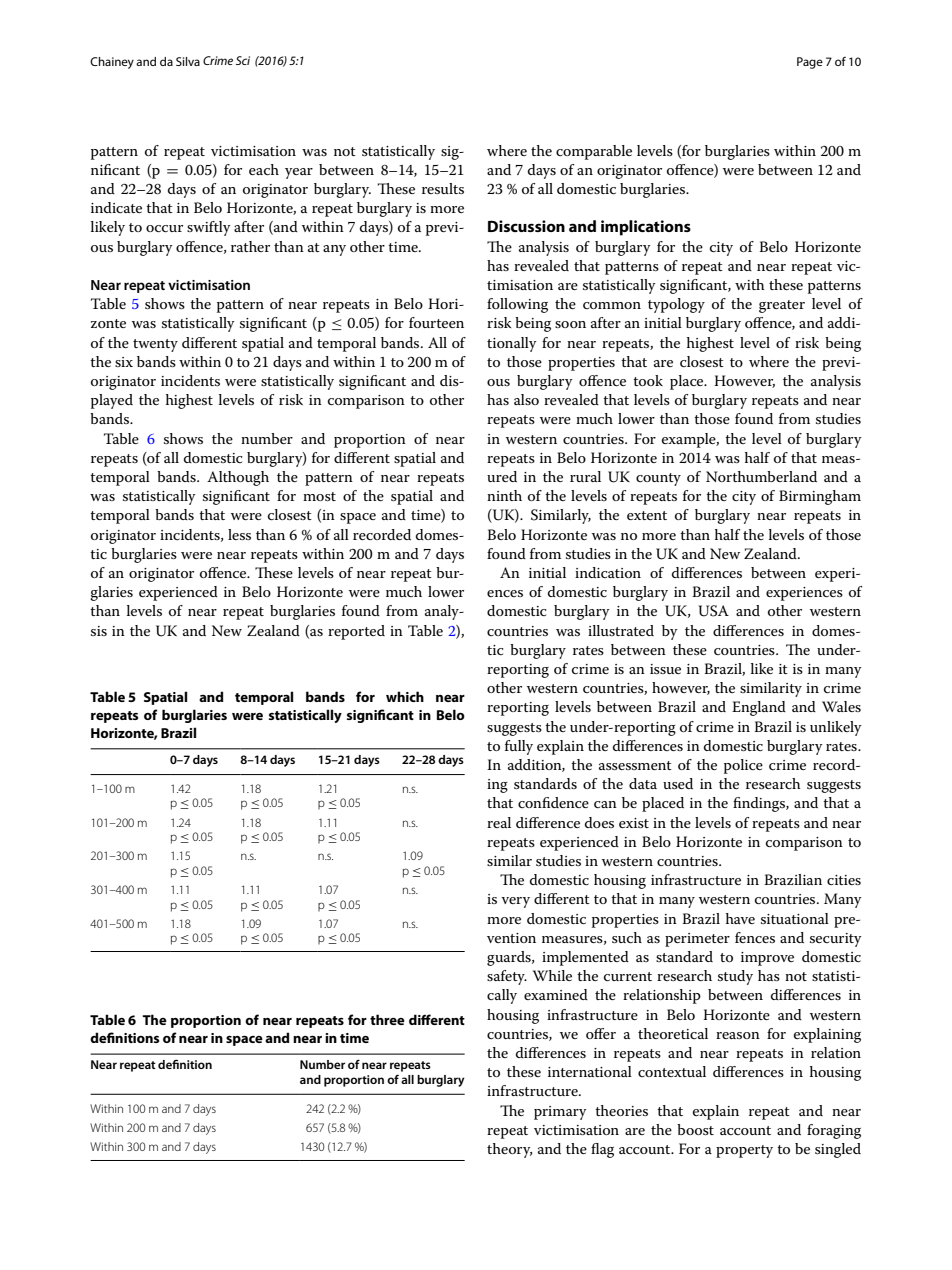 This page has width=952, height=1270. What do you see at coordinates (810, 63) in the page?
I see `Page` at bounding box center [810, 63].
